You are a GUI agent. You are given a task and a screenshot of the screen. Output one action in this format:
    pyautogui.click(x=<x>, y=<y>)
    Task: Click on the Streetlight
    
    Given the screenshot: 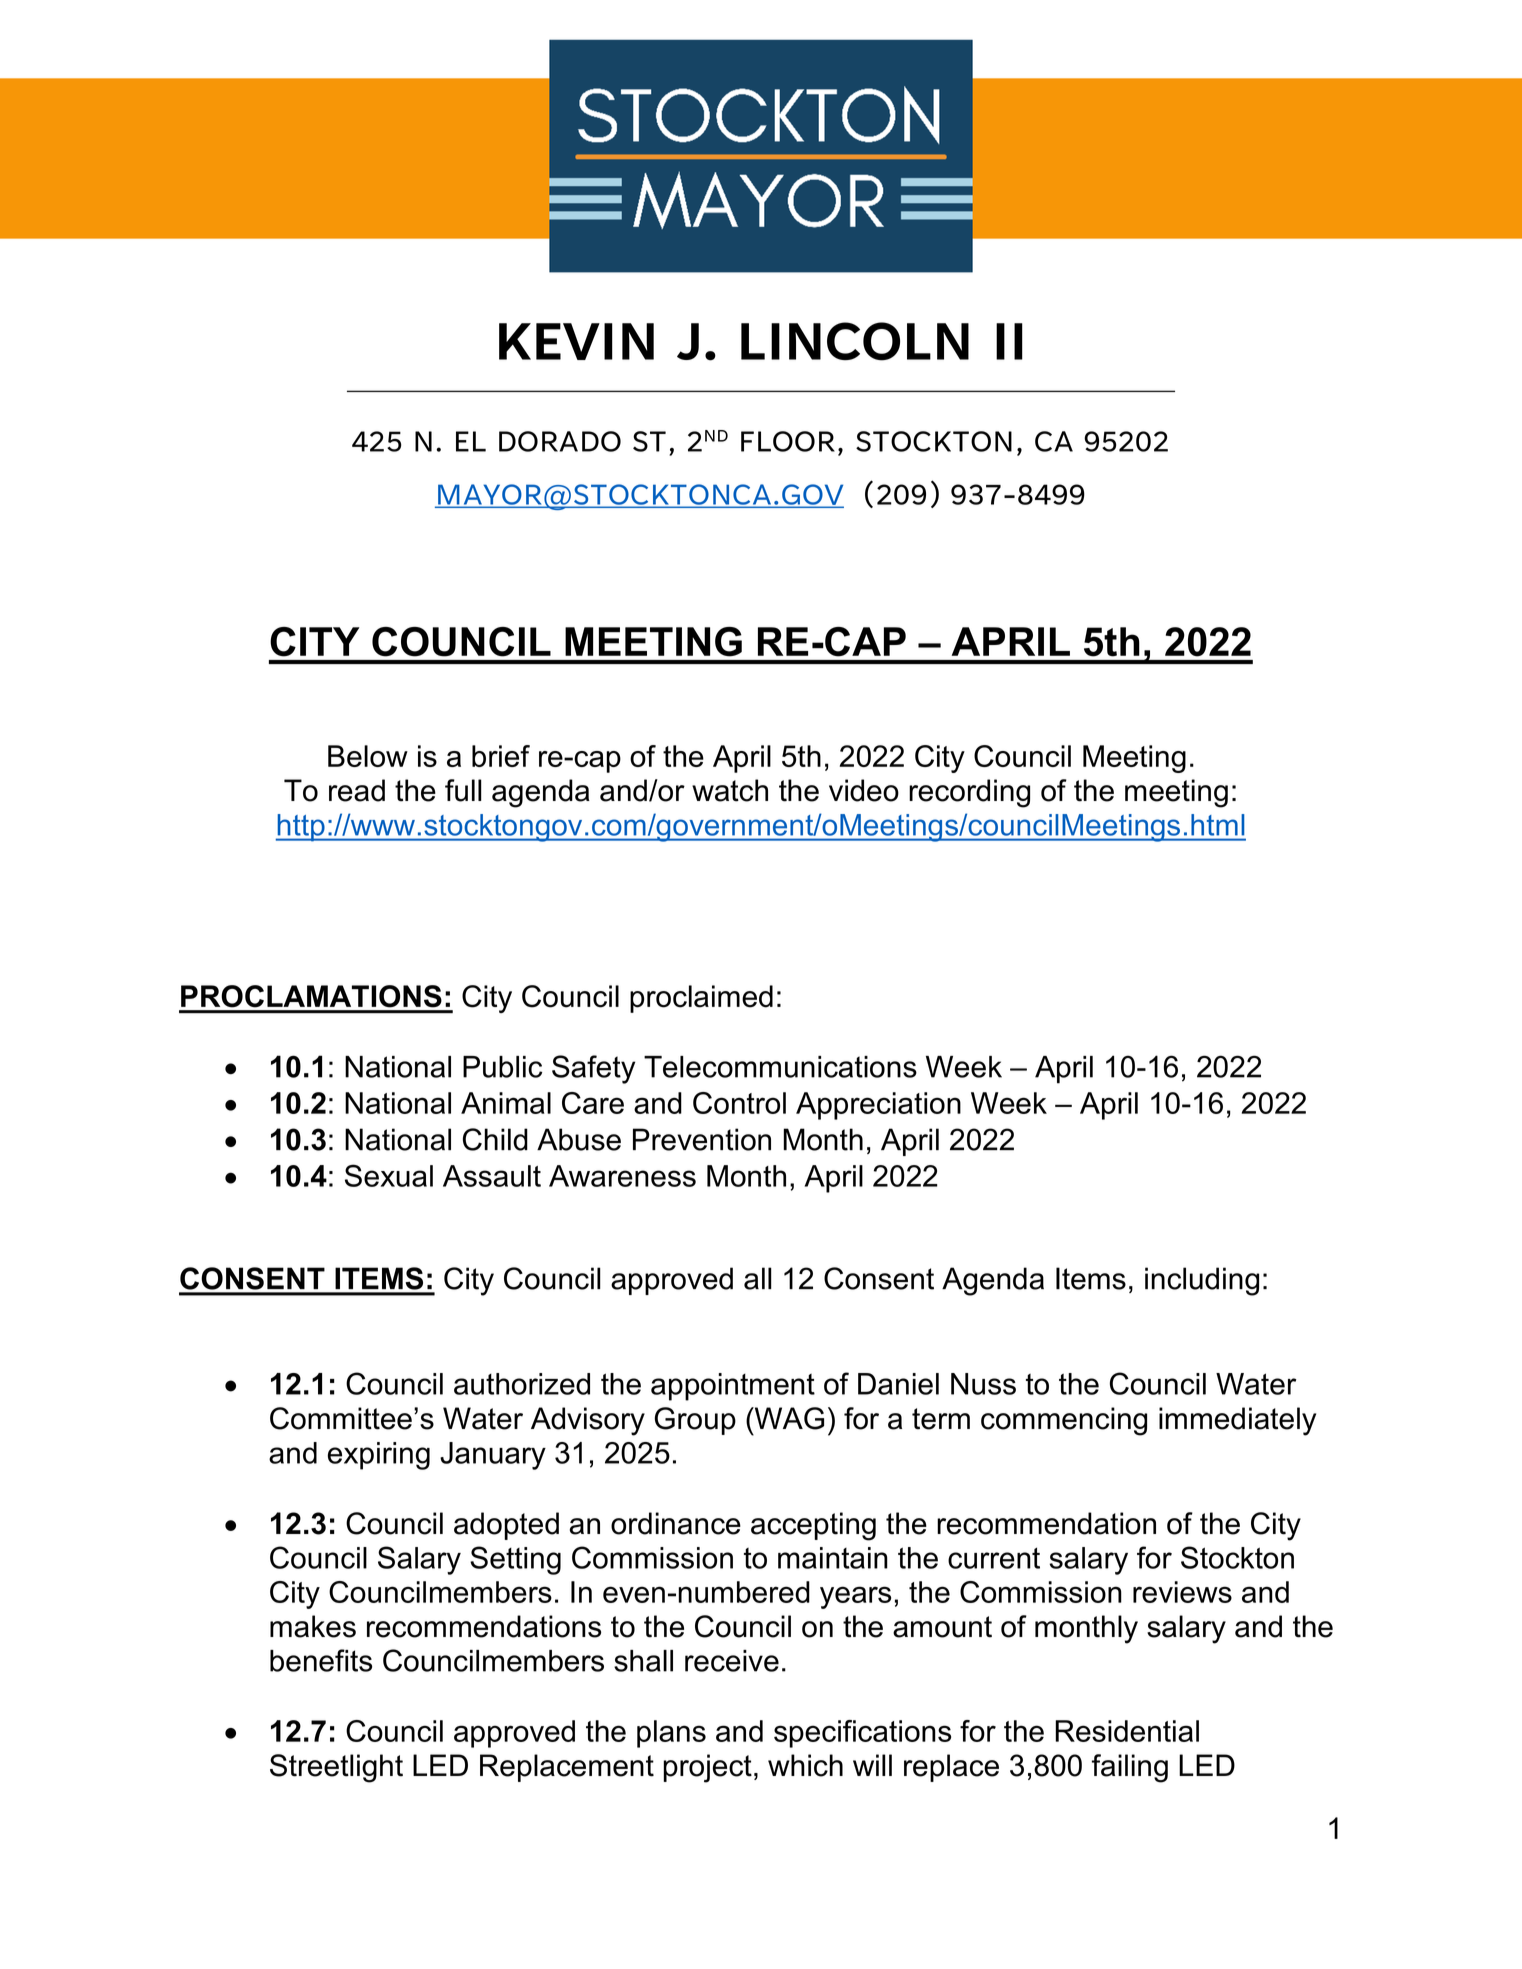 What is the action you would take?
    pyautogui.click(x=336, y=1768)
